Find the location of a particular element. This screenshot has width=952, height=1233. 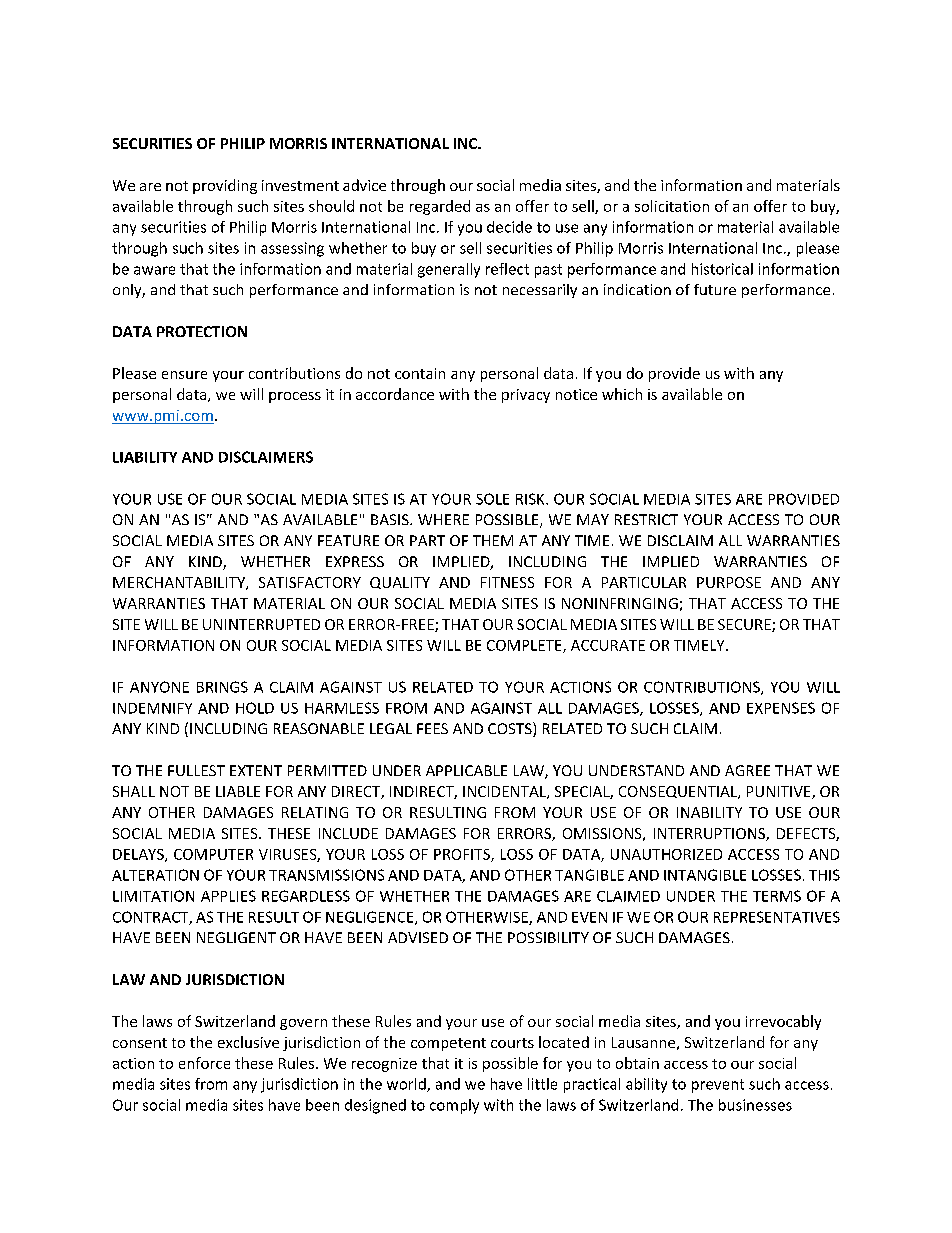

providing is located at coordinates (225, 186).
